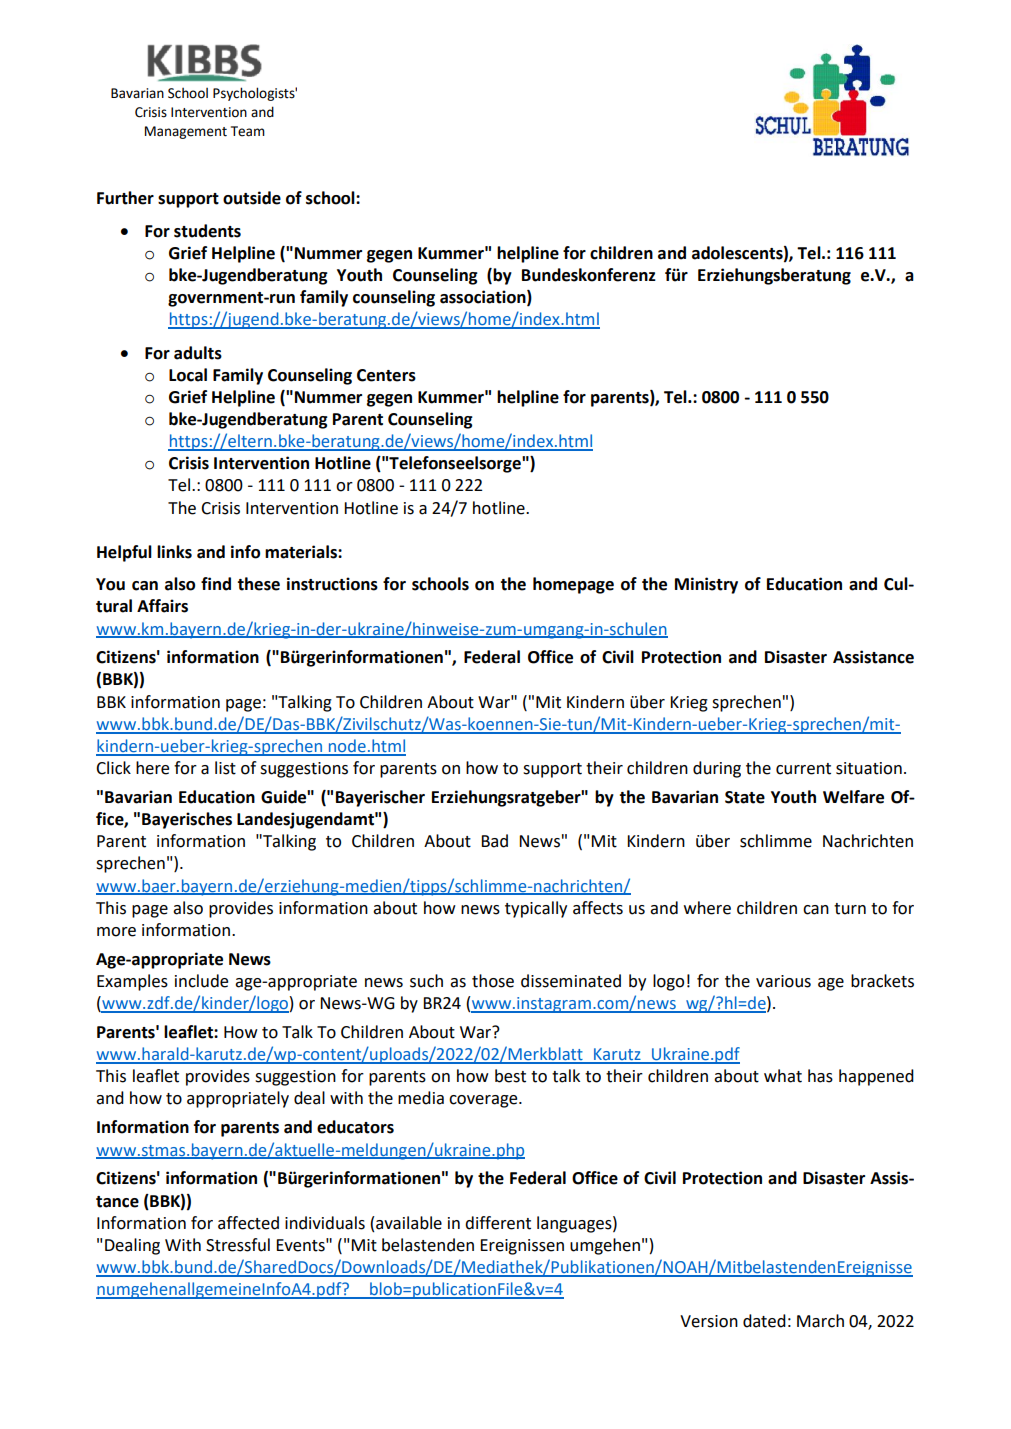 The height and width of the document is (1429, 1011). I want to click on different, so click(498, 1223).
